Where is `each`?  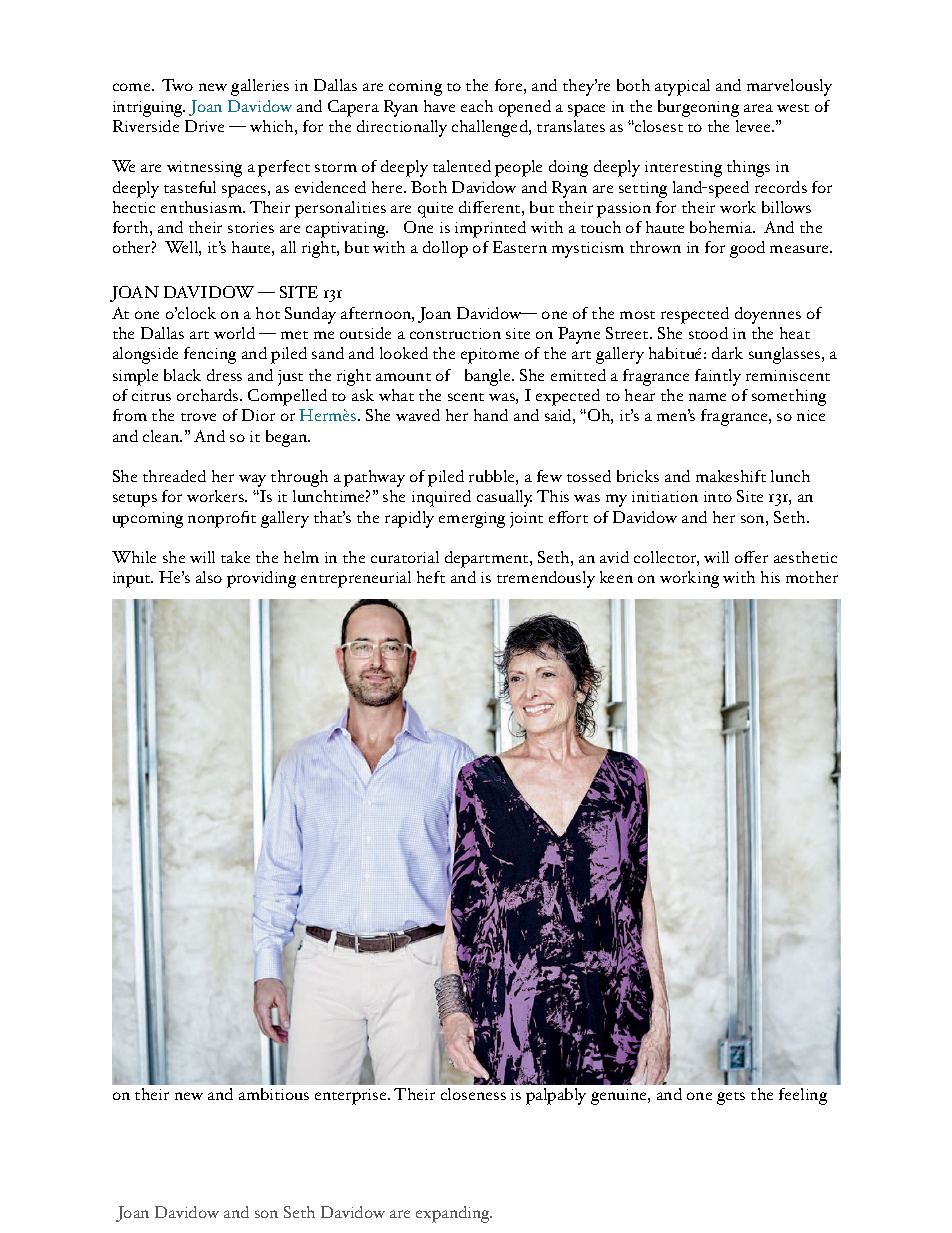 each is located at coordinates (477, 106).
